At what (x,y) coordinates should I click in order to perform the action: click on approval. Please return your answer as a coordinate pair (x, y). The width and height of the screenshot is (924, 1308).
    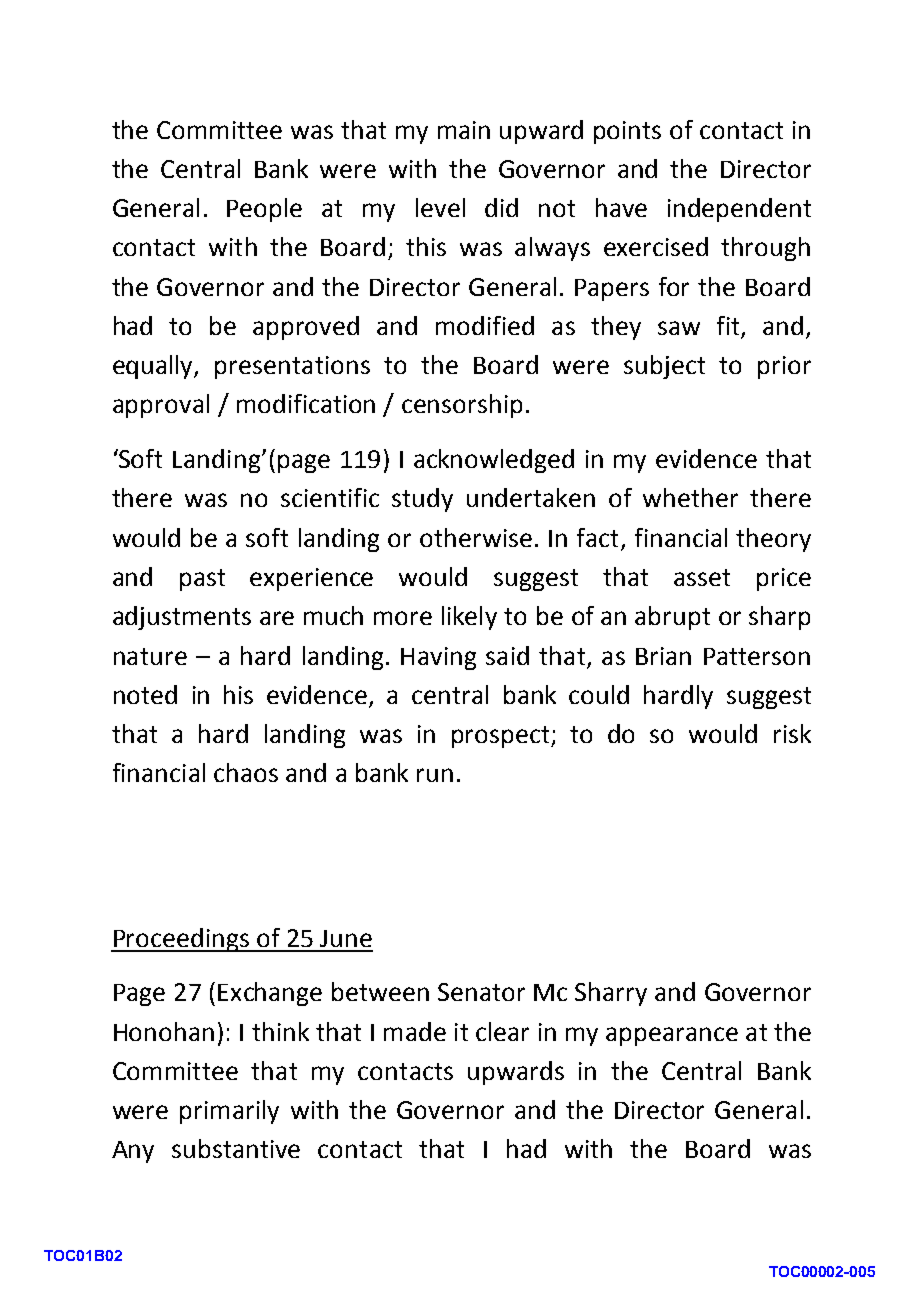
    Looking at the image, I should click on (161, 406).
